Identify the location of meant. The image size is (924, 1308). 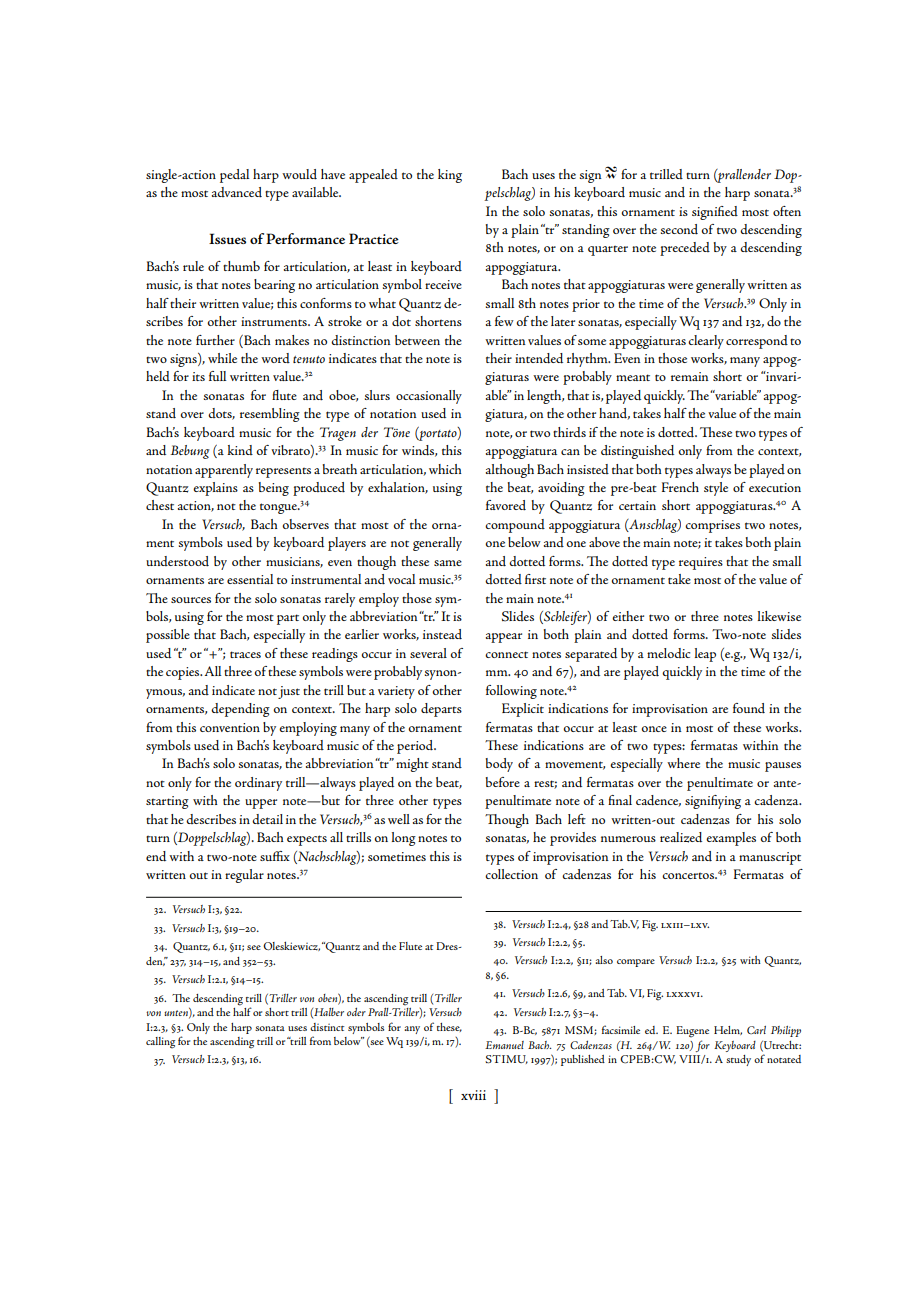
(633, 377).
